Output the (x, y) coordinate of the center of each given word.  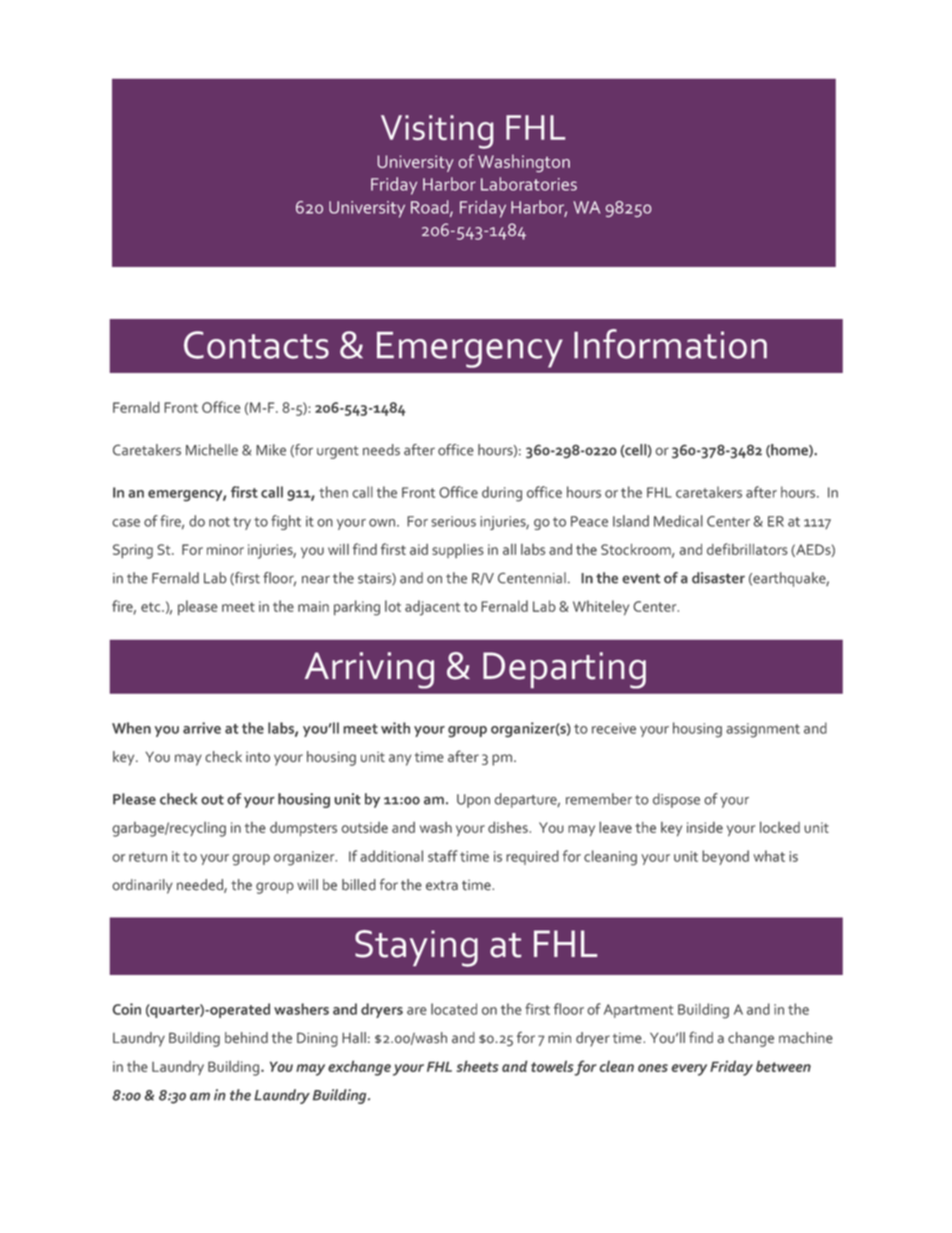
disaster (718, 578)
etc (152, 607)
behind (246, 1038)
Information (670, 344)
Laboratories (529, 184)
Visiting (437, 132)
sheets (477, 1066)
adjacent (432, 608)
